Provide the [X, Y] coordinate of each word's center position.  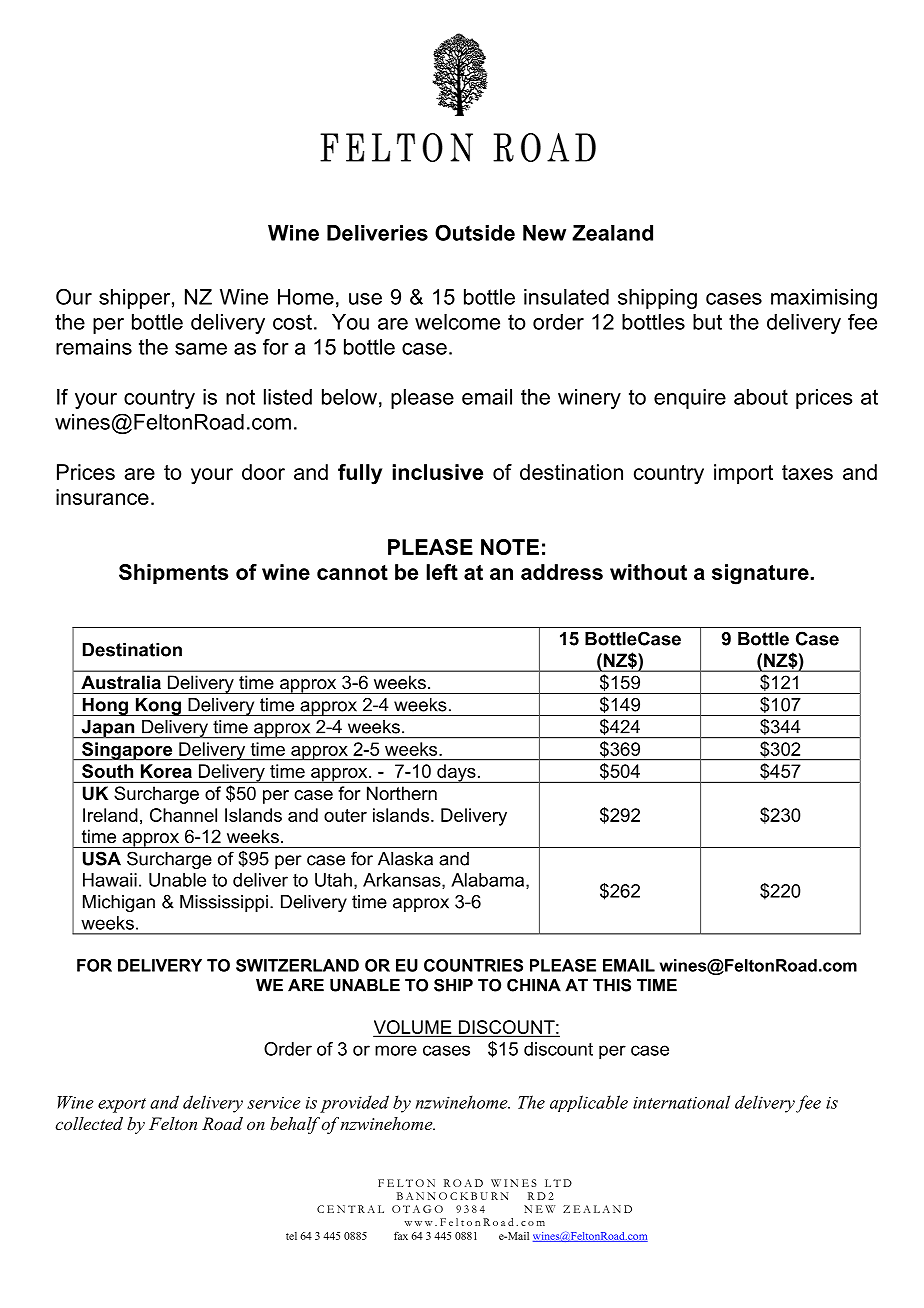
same [201, 349]
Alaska [405, 859]
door [263, 472]
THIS [612, 985]
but [707, 322]
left [442, 572]
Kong [158, 707]
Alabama [489, 881]
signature [761, 574]
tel [291, 1236]
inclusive [437, 472]
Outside [475, 232]
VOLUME [413, 1028]
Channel [183, 815]
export [122, 1105]
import [743, 474]
